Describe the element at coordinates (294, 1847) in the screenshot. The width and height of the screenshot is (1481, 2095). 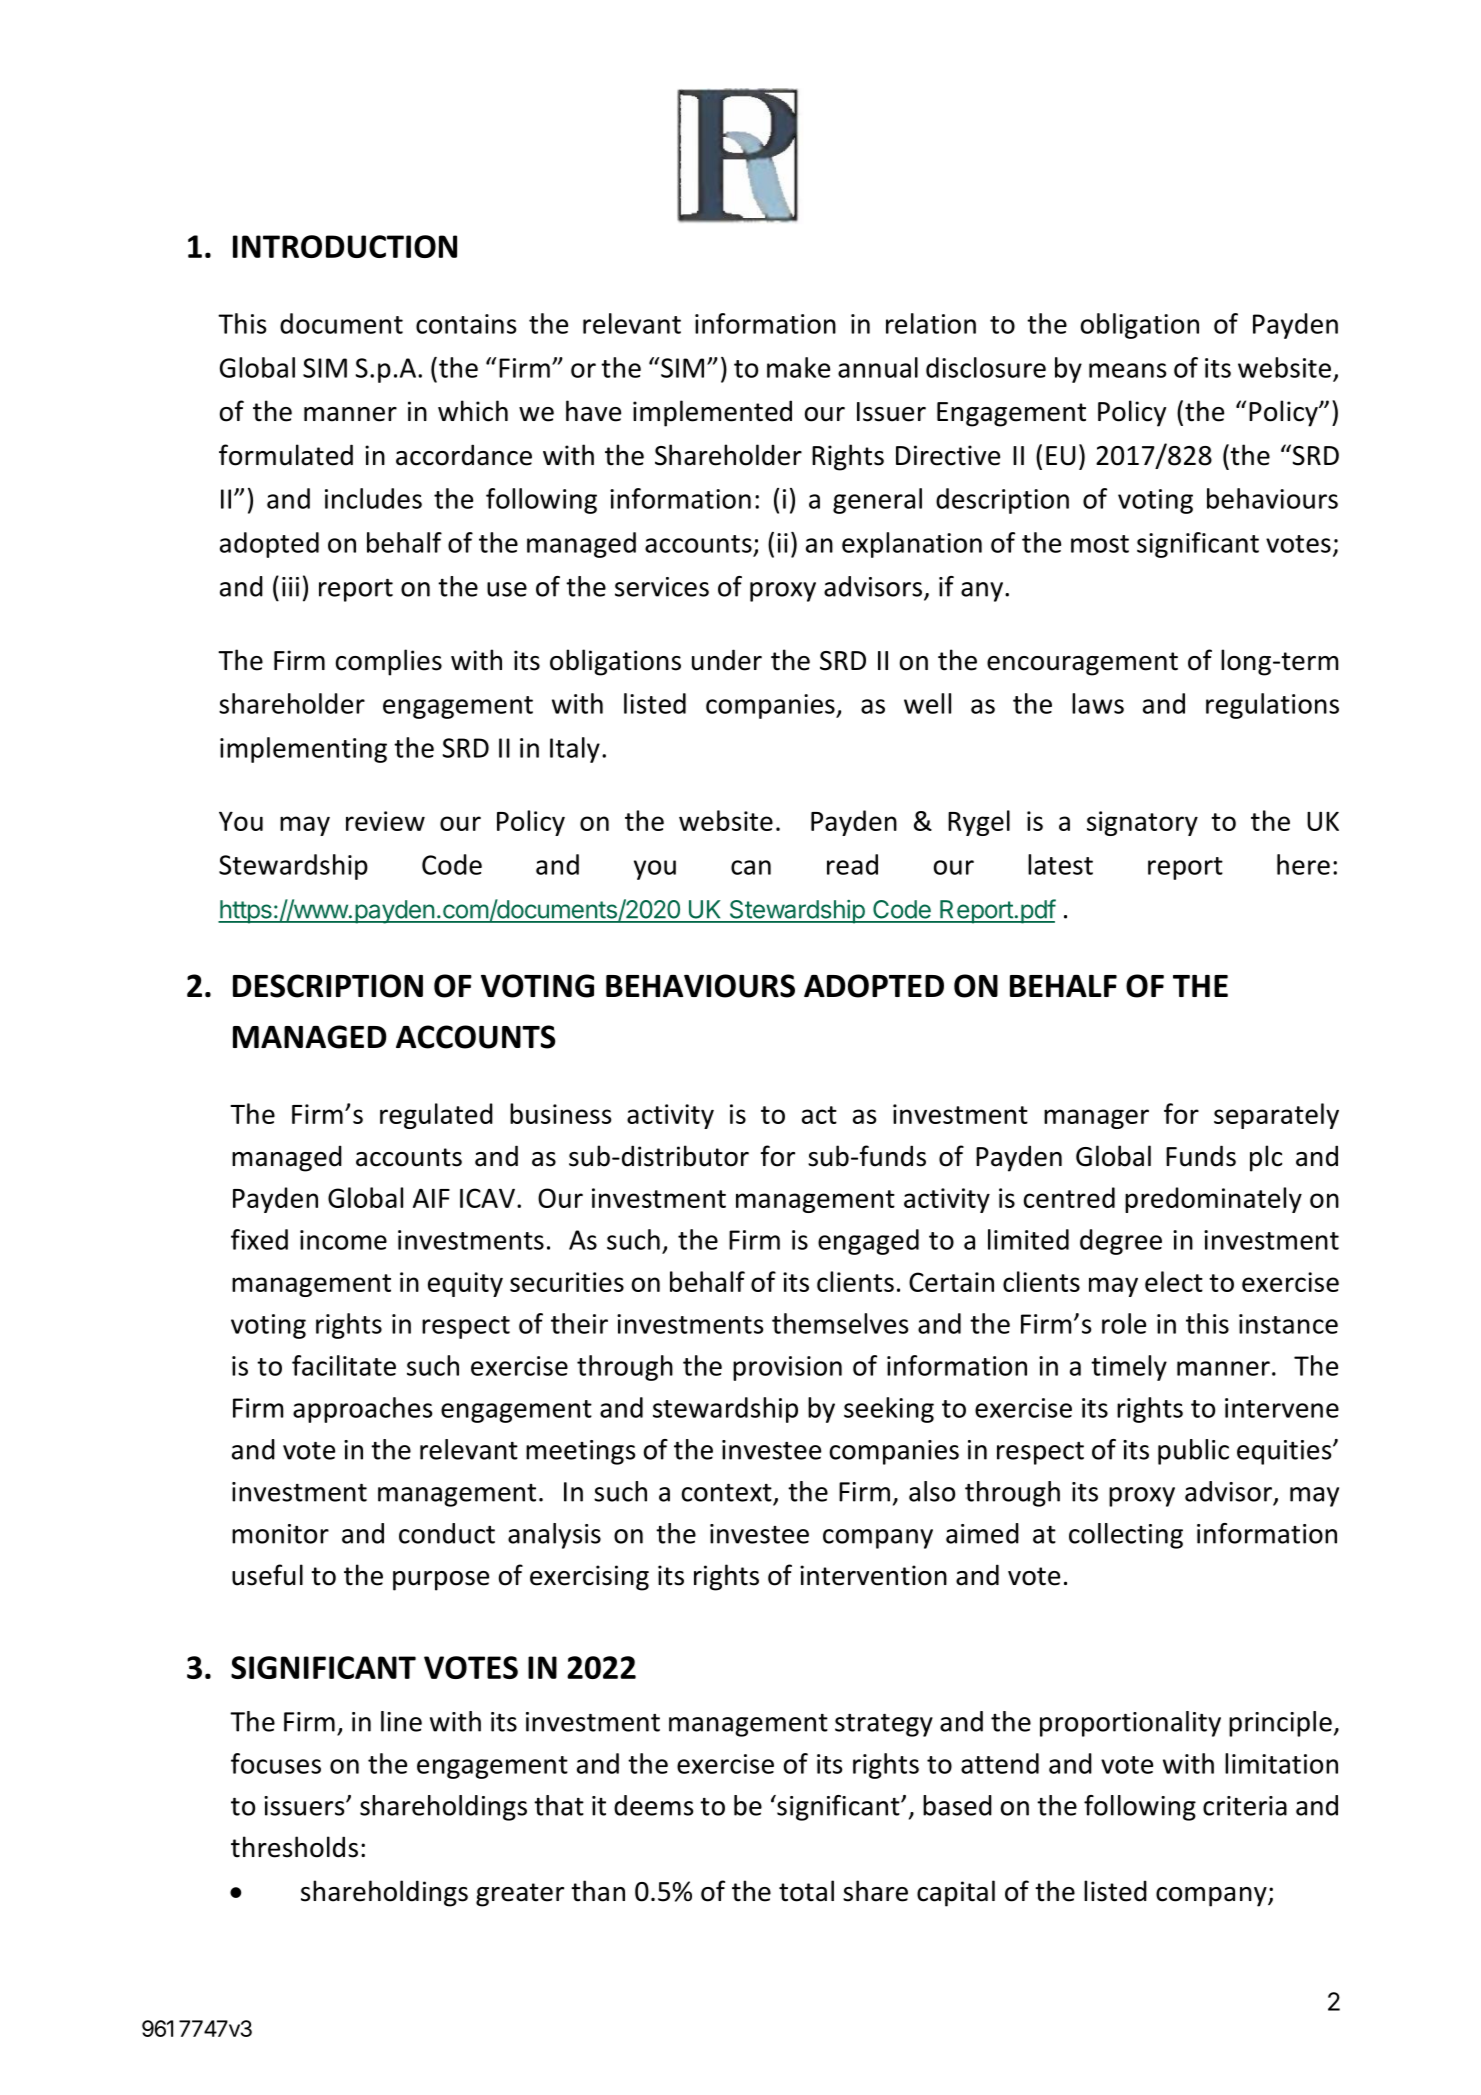
I see `thresholds` at that location.
